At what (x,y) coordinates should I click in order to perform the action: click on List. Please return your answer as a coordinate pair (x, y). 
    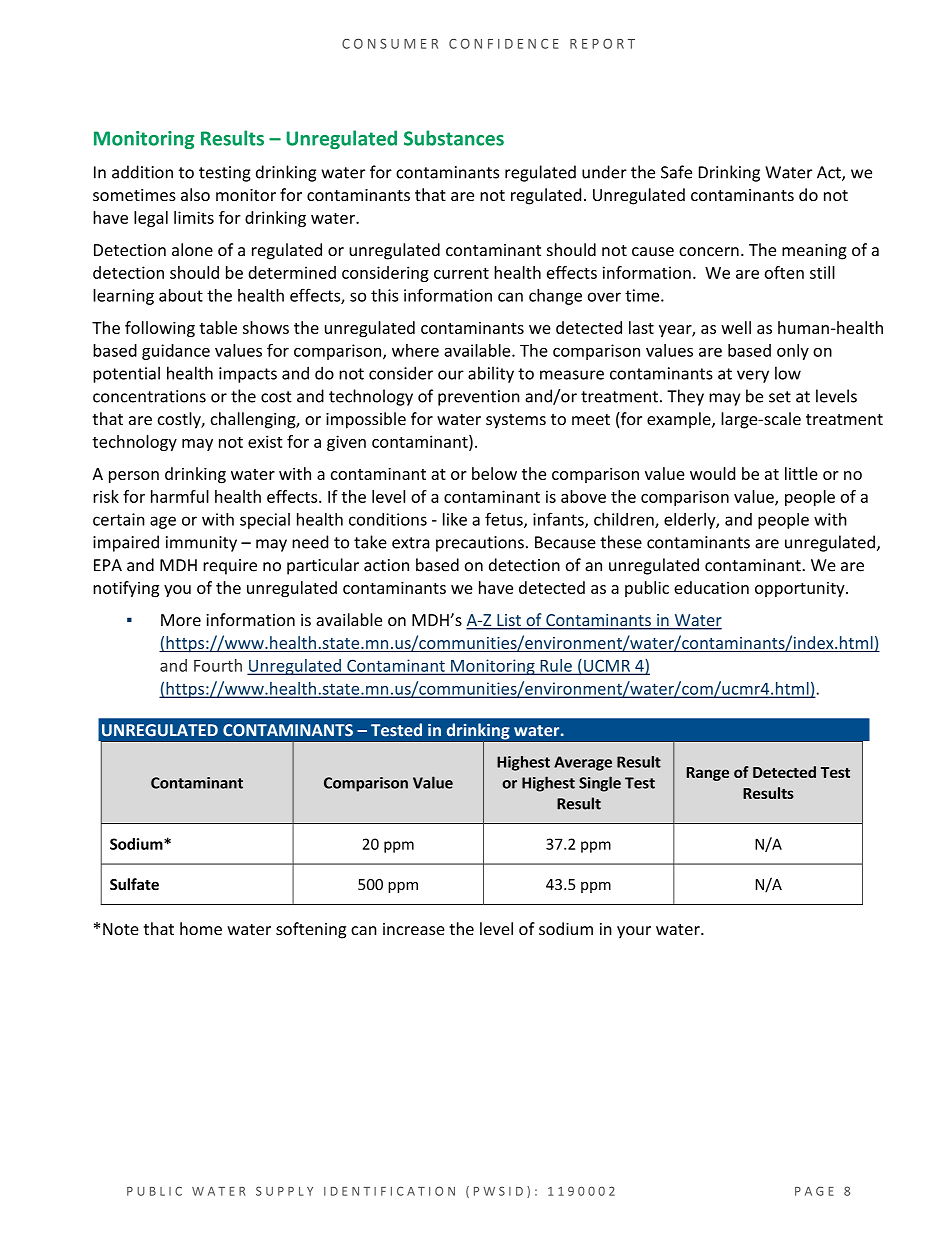
    Looking at the image, I should click on (509, 621).
